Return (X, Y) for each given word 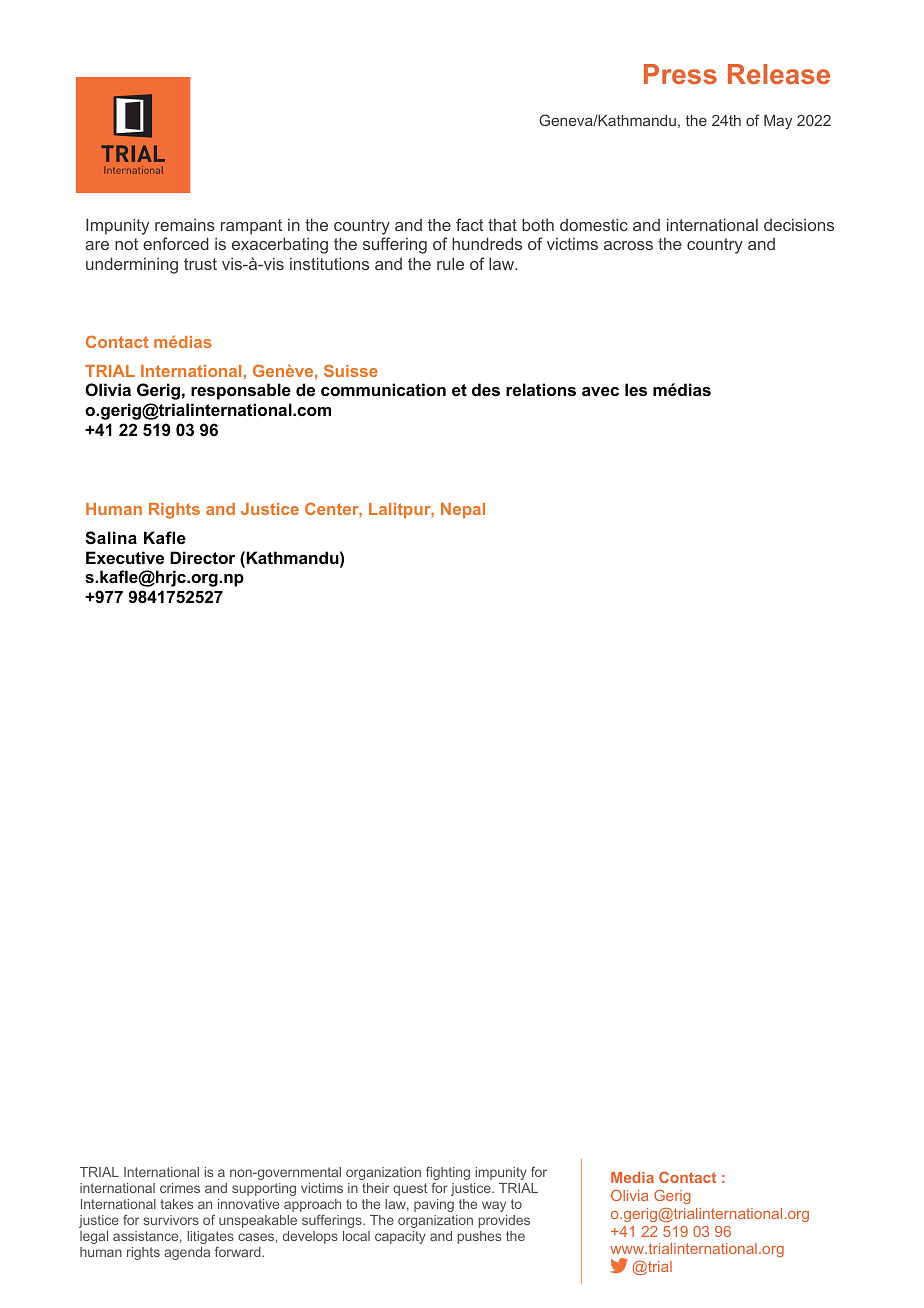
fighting (448, 1173)
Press (680, 74)
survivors (171, 1220)
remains (185, 225)
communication (383, 389)
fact (470, 224)
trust (200, 264)
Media (632, 1177)
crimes (180, 1188)
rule (450, 263)
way (494, 1206)
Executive (125, 557)
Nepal (463, 510)
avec (600, 391)
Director (202, 557)
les (636, 389)
